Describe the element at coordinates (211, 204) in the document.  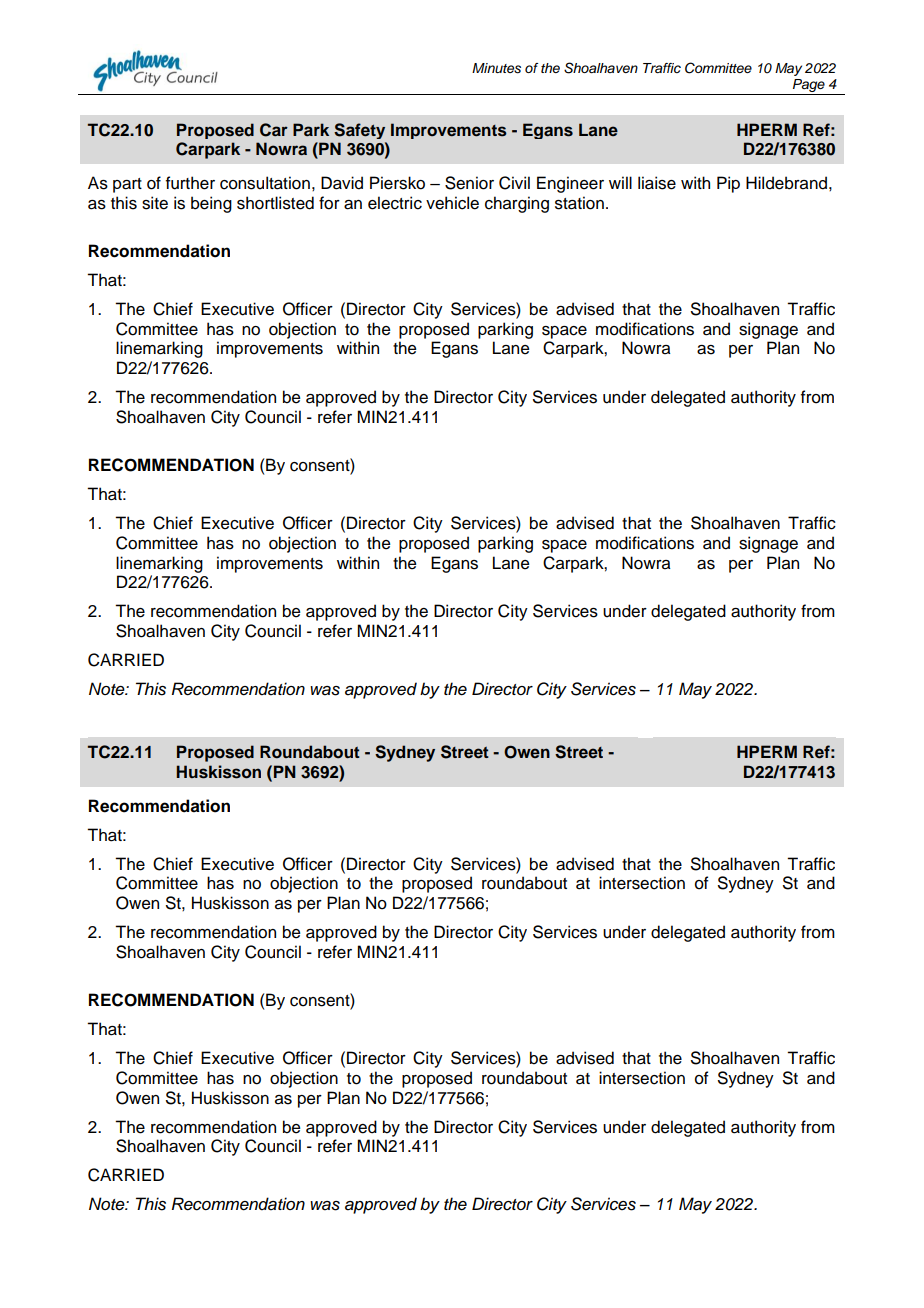
I see `being` at that location.
